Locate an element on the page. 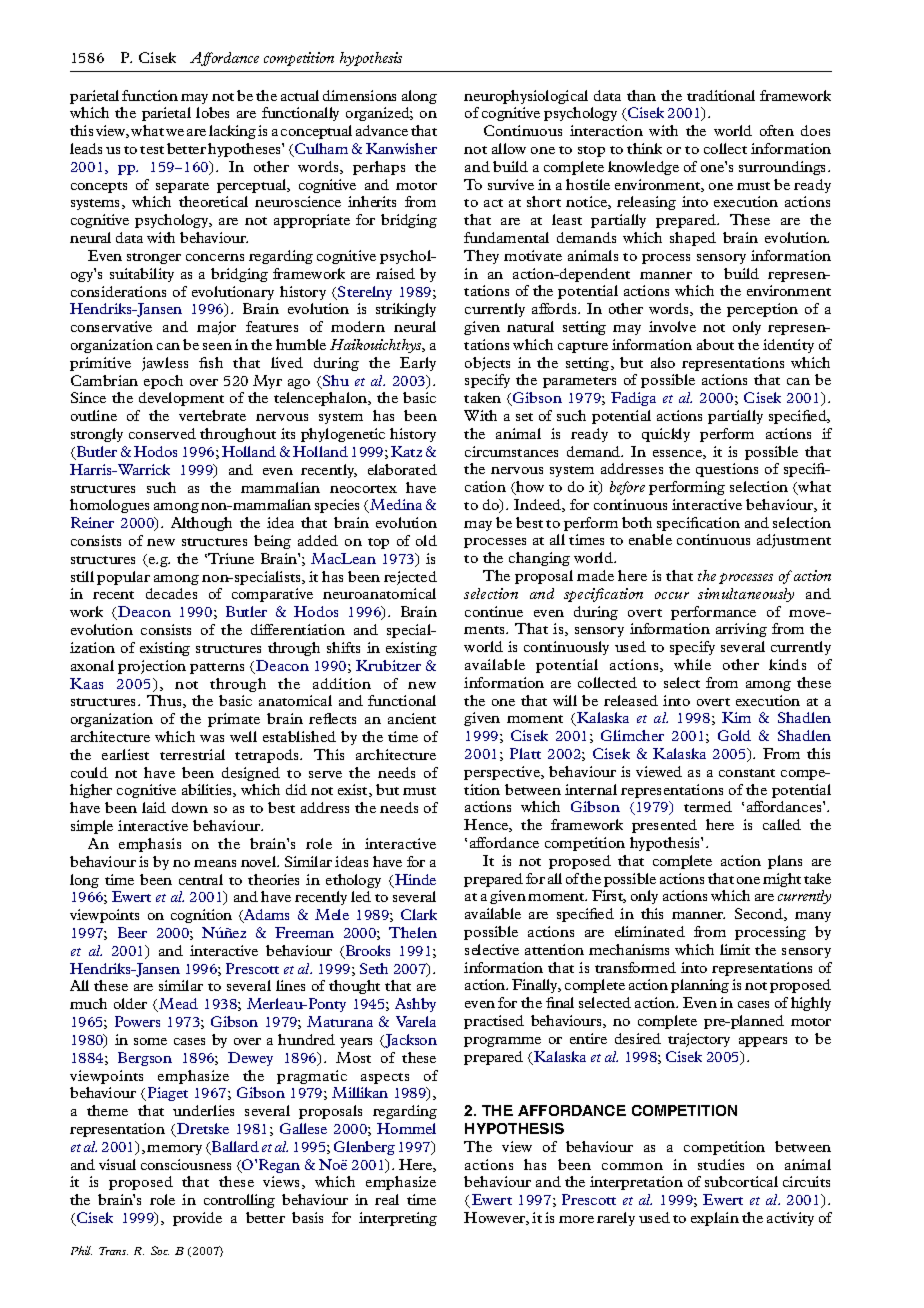 This image has width=924, height=1308. ancient is located at coordinates (412, 718).
